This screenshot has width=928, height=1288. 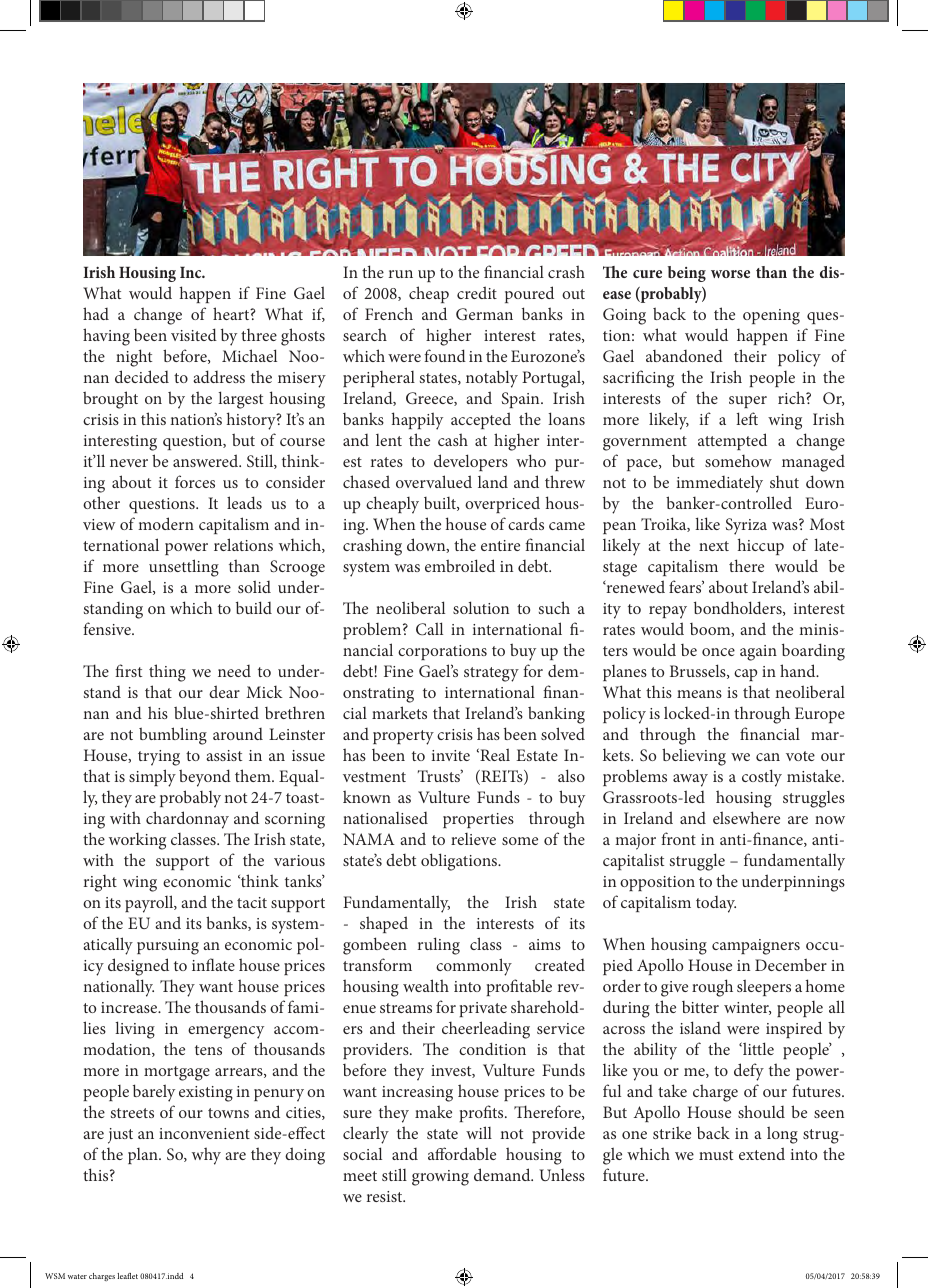 What do you see at coordinates (386, 1196) in the screenshot?
I see `resist` at bounding box center [386, 1196].
